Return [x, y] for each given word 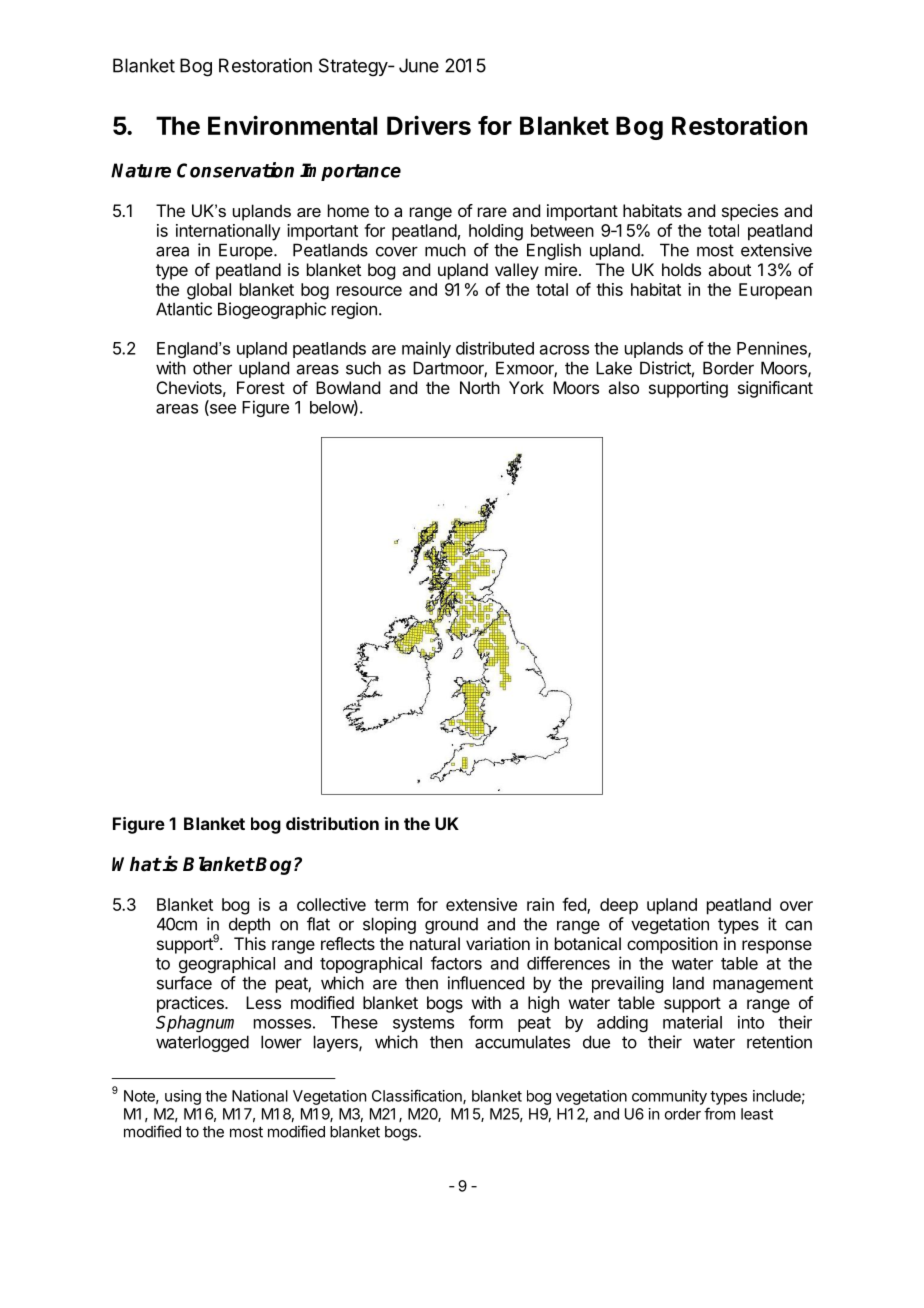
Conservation [235, 170]
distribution [332, 823]
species [750, 212]
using [183, 1097]
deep [619, 906]
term [391, 905]
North [480, 387]
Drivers [429, 125]
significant [775, 389]
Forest [261, 387]
